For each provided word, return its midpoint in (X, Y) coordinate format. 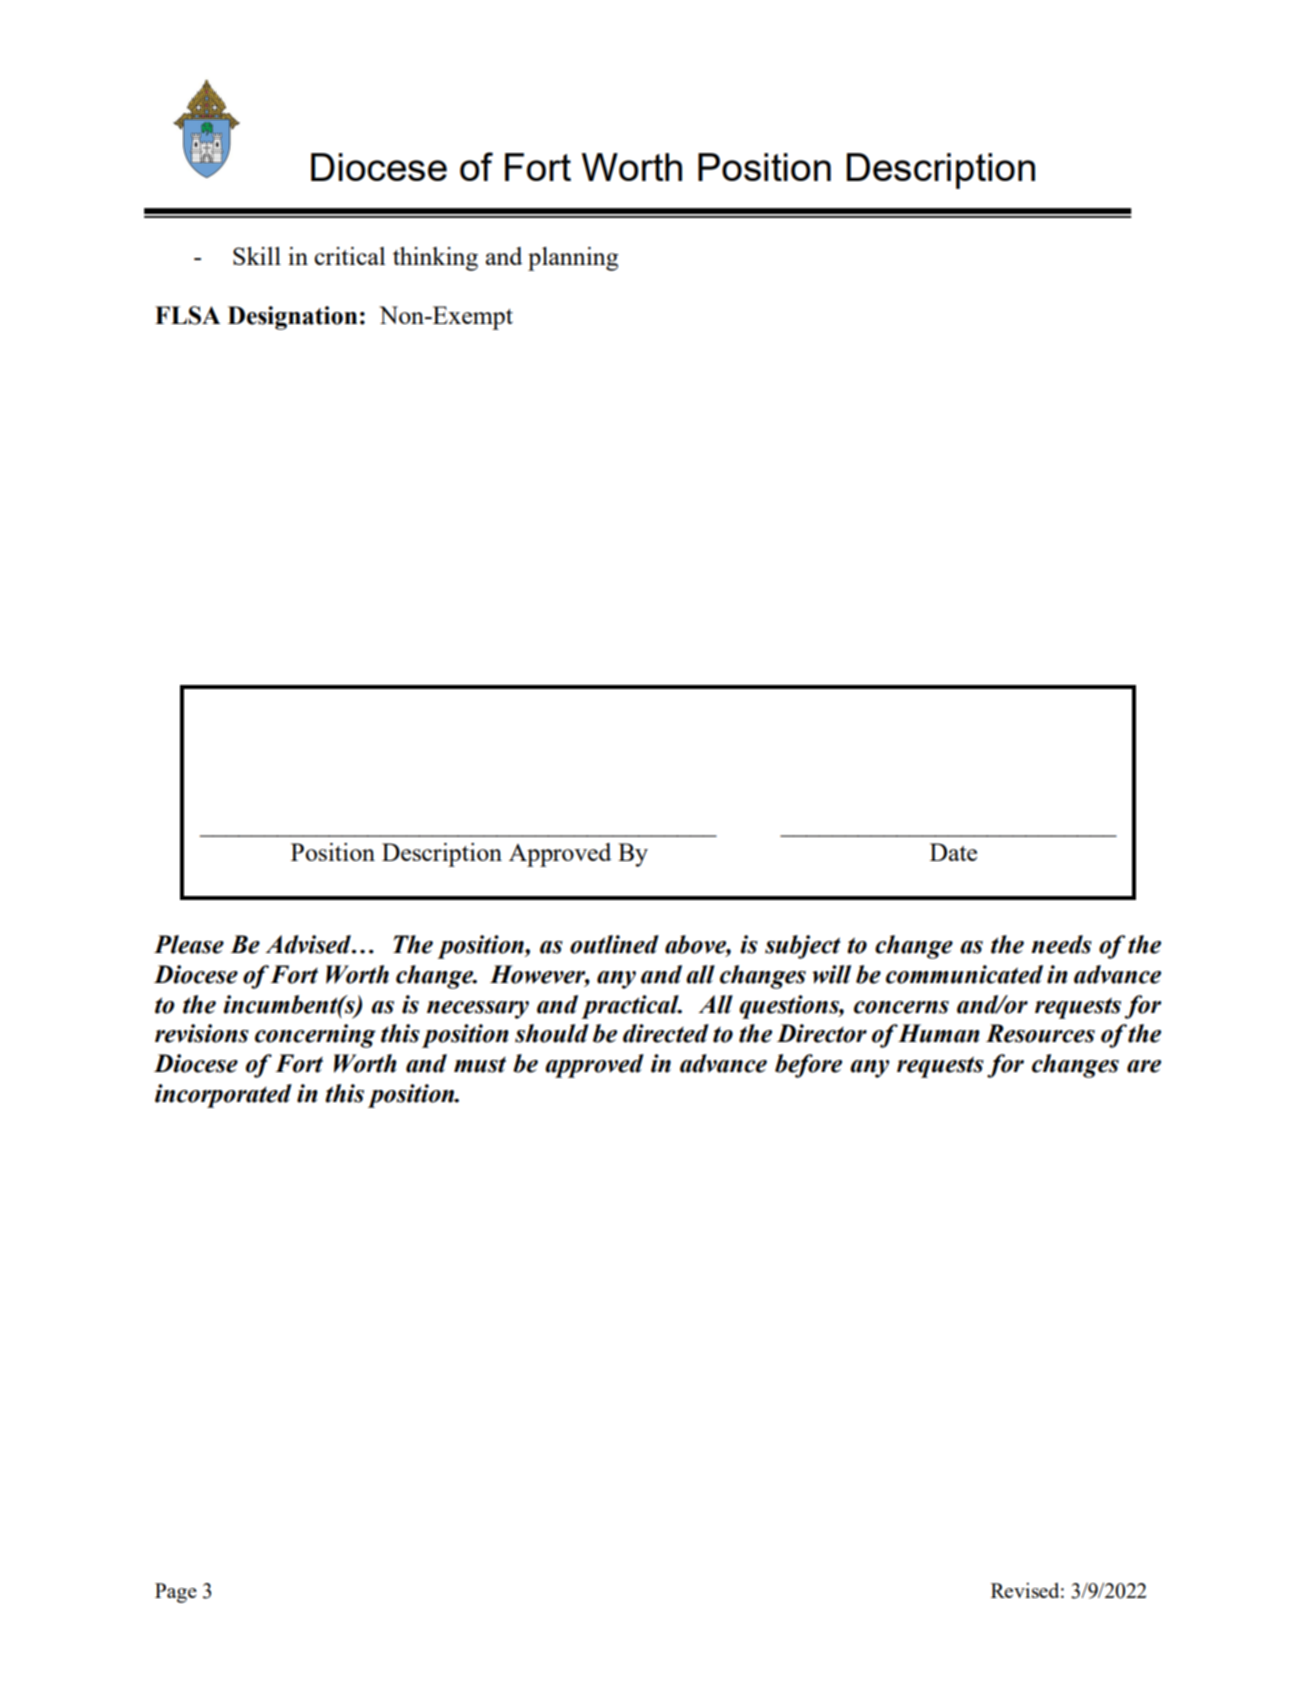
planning (573, 259)
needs (1061, 944)
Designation (292, 318)
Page (176, 1593)
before (808, 1066)
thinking (435, 259)
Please (189, 944)
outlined (614, 944)
